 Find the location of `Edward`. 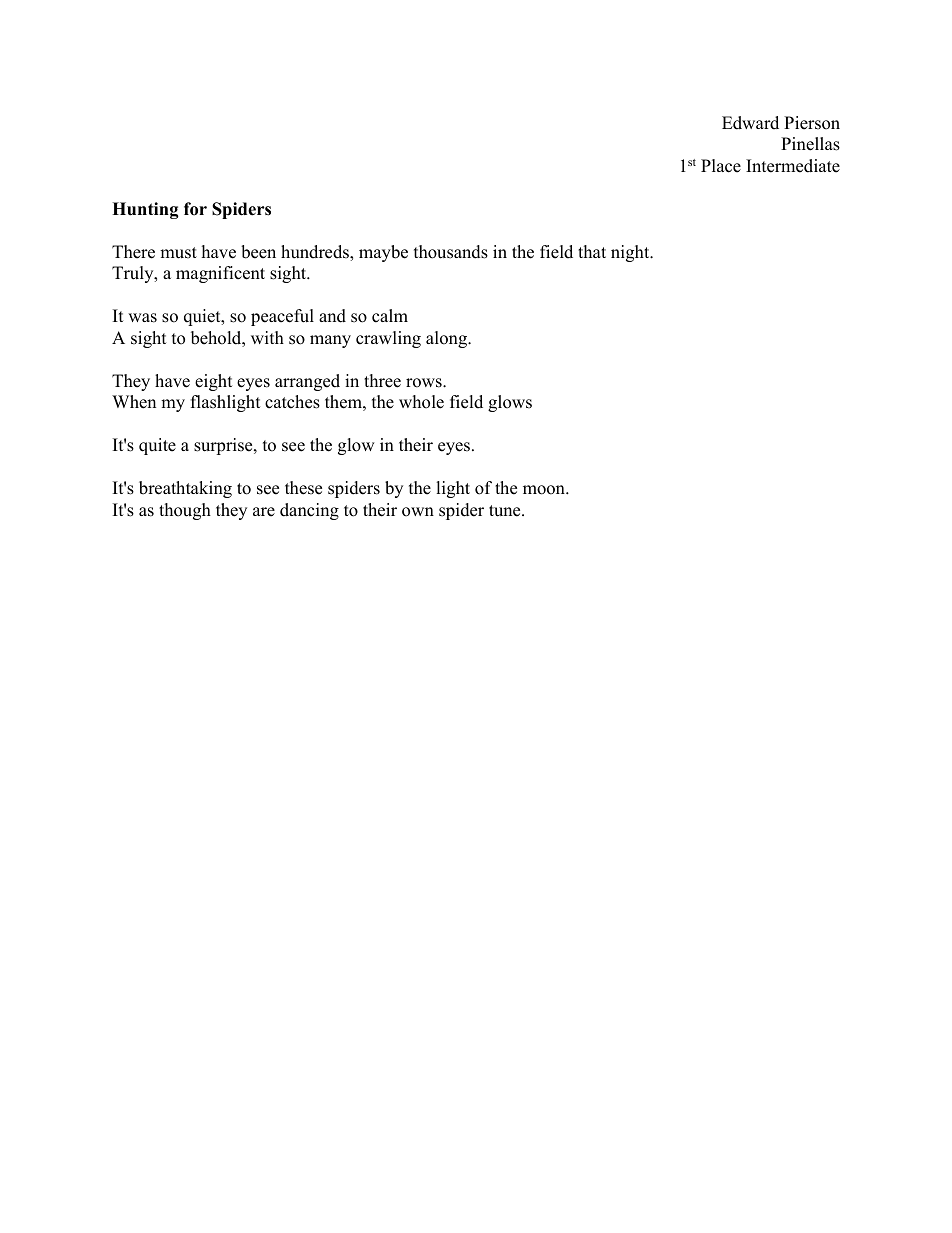

Edward is located at coordinates (750, 123).
